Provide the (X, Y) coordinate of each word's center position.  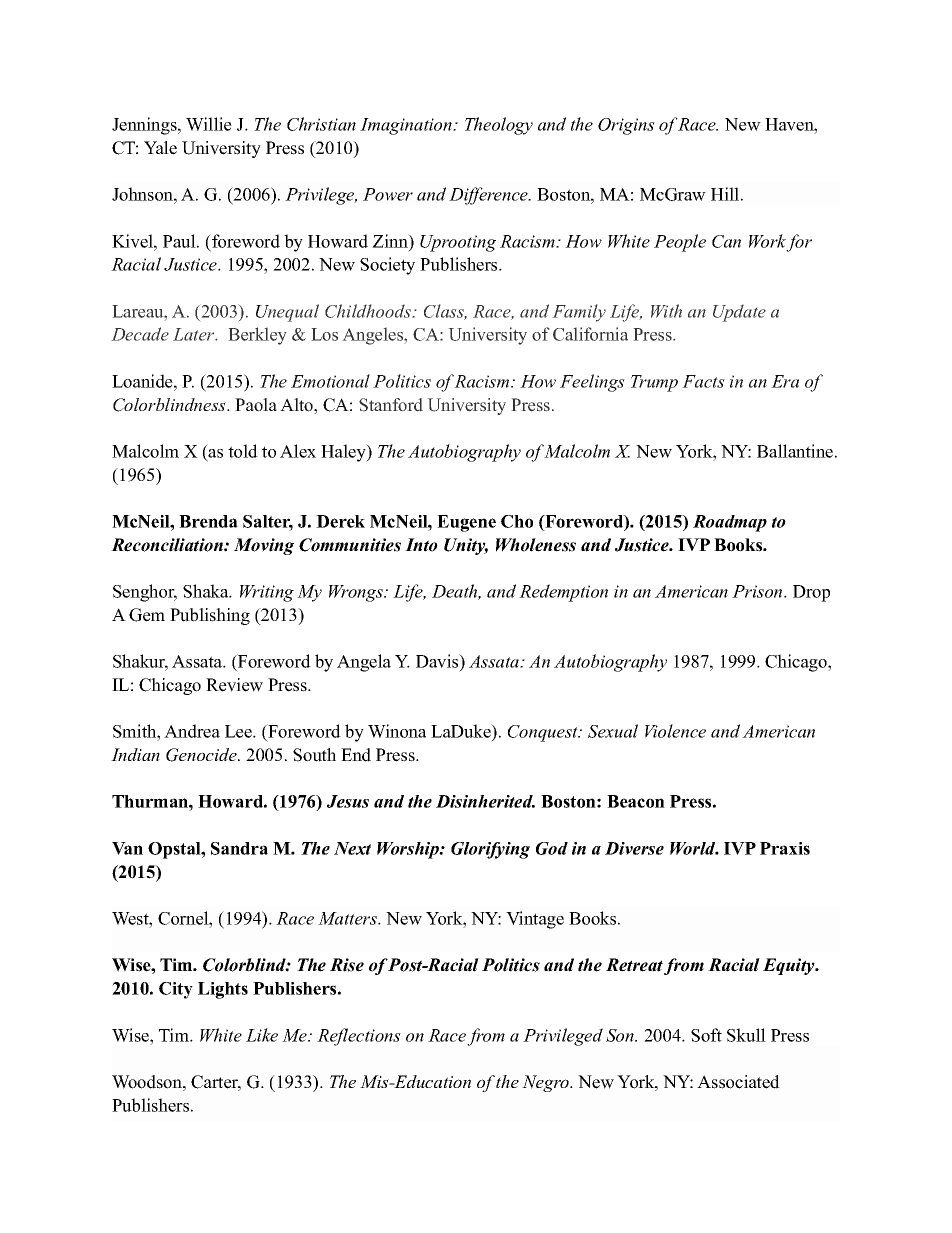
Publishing (210, 616)
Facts (703, 381)
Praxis (785, 848)
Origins (626, 126)
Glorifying (490, 850)
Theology (499, 126)
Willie (209, 124)
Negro (546, 1083)
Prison (758, 591)
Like (262, 1035)
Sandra (239, 848)
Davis (438, 662)
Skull (746, 1035)
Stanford (391, 405)
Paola (256, 405)
